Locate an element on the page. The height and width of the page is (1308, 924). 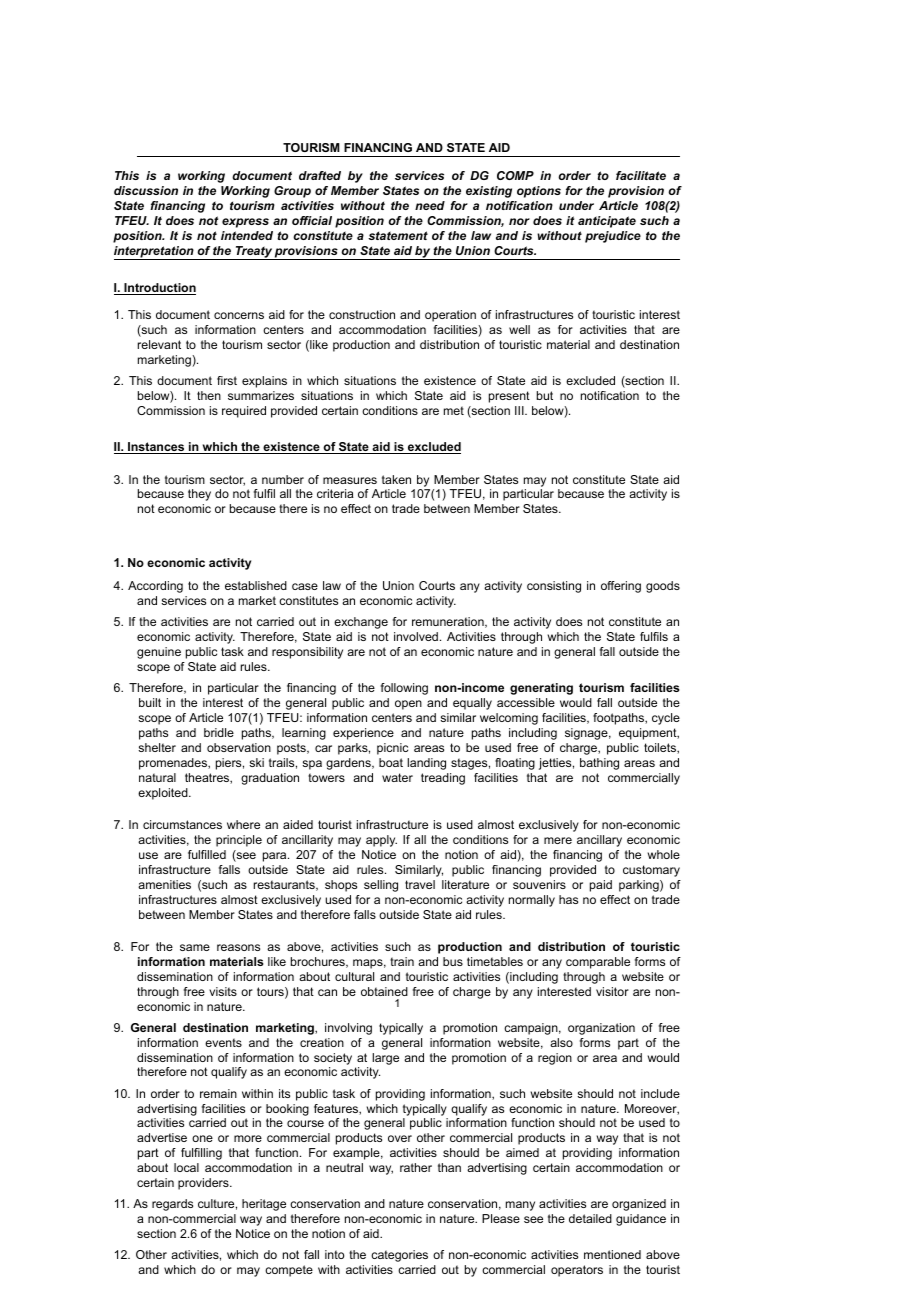
need is located at coordinates (430, 205).
